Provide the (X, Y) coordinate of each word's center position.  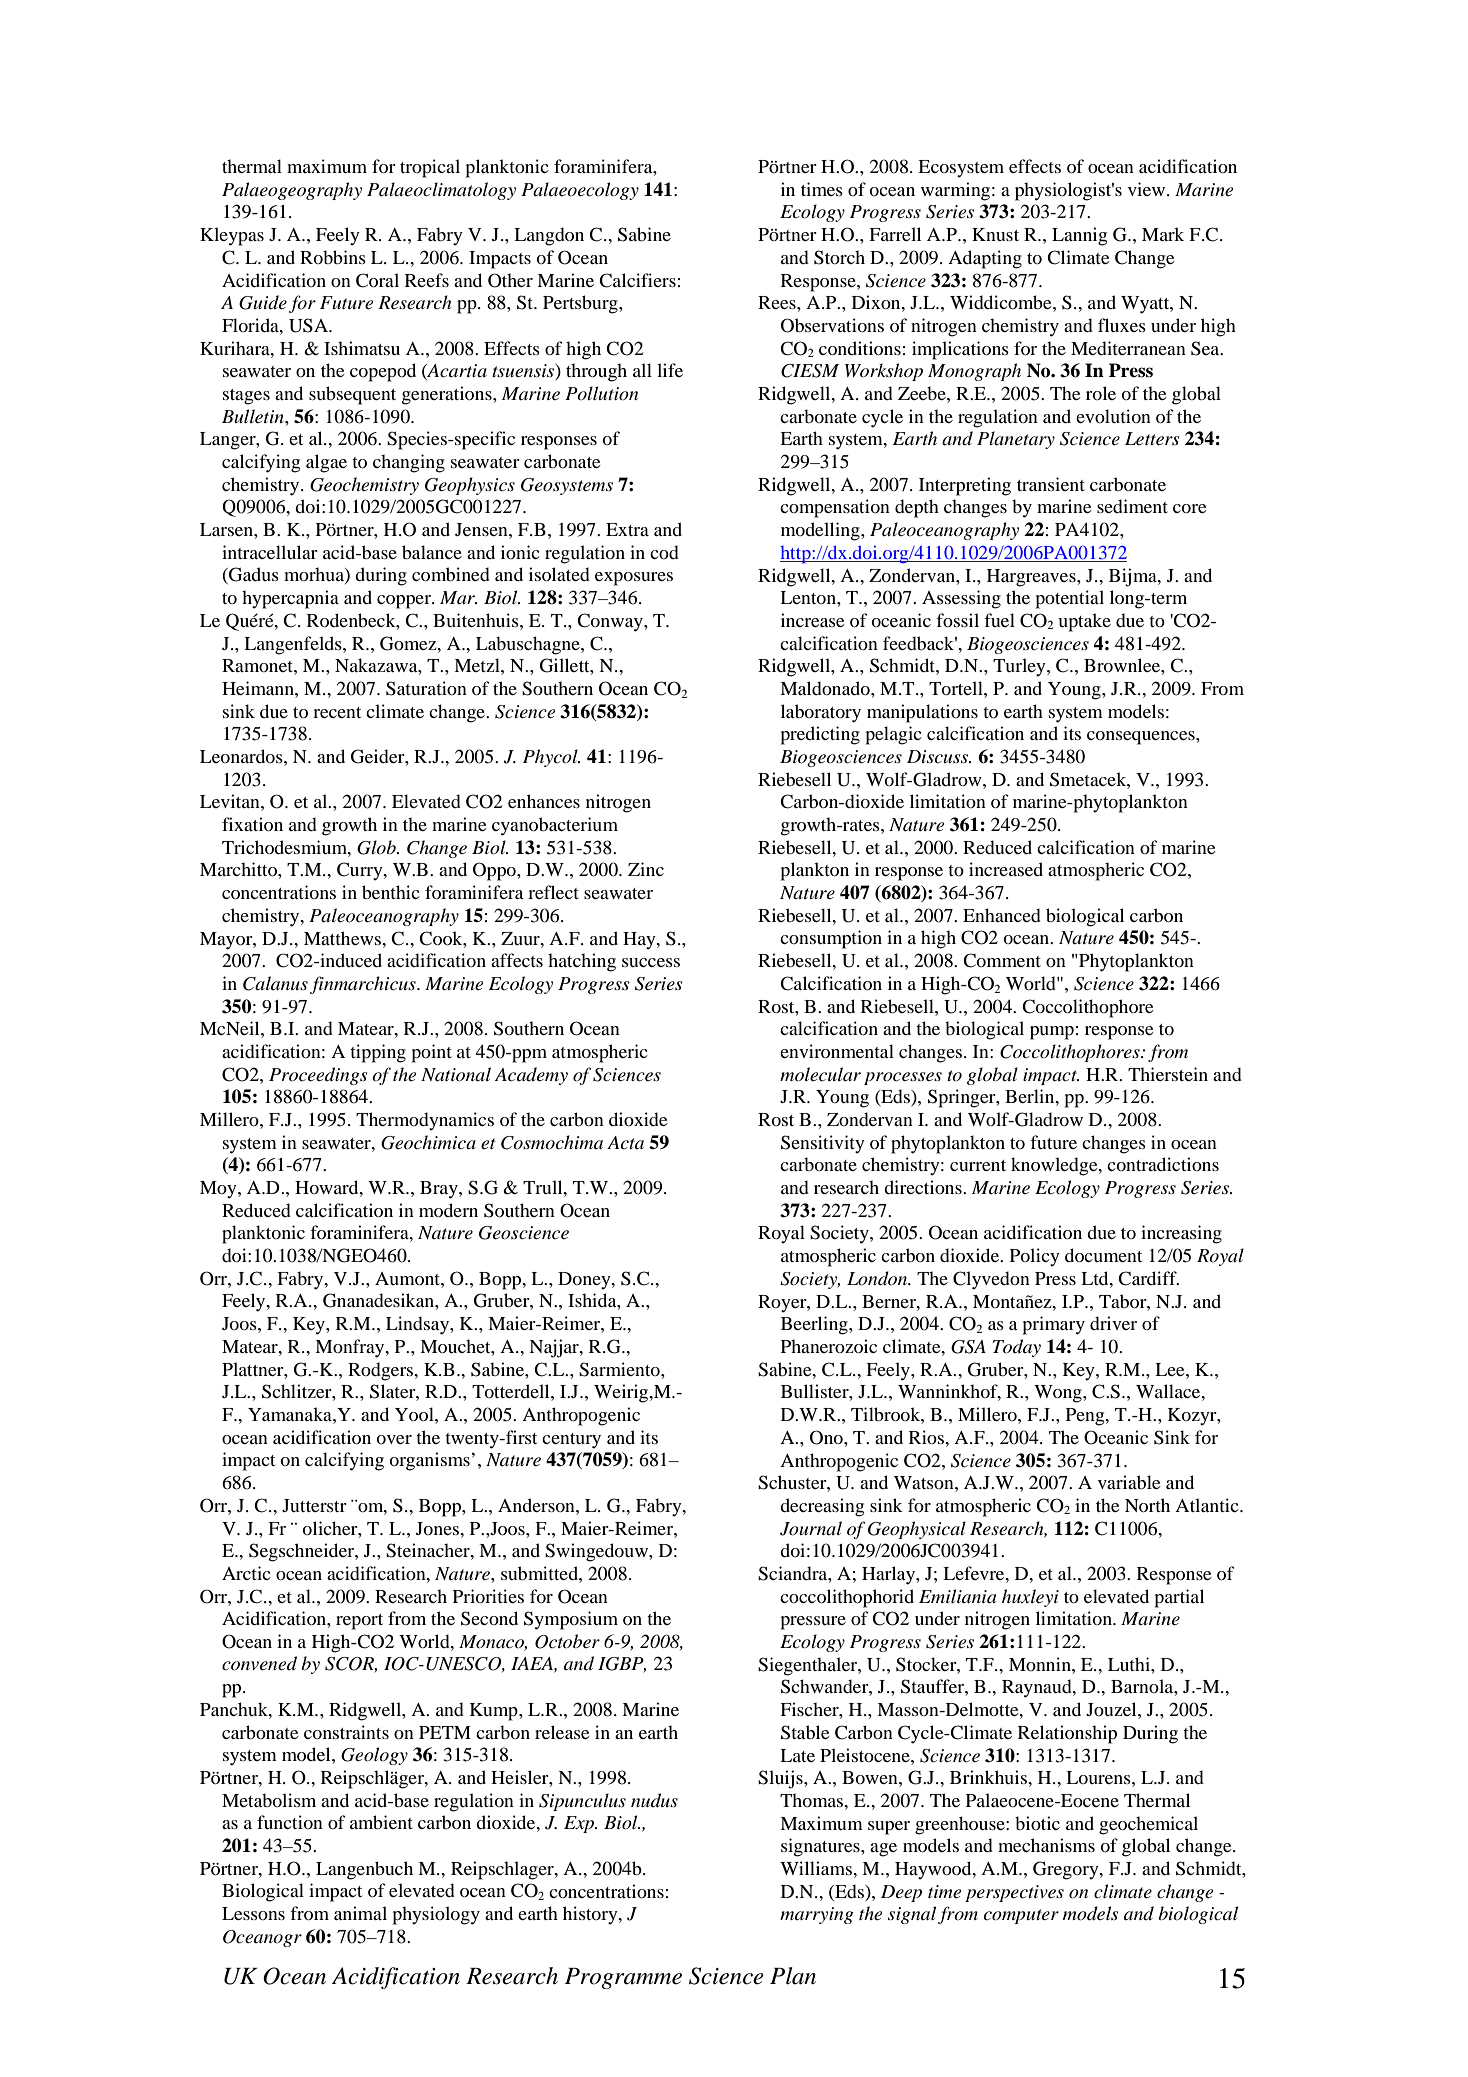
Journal (811, 1528)
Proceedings (318, 1076)
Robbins (333, 257)
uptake (1084, 622)
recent (337, 712)
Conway (611, 622)
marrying (817, 1915)
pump (1052, 1033)
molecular (820, 1074)
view (1148, 189)
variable (1129, 1482)
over (394, 1439)
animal (360, 1913)
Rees (778, 302)
